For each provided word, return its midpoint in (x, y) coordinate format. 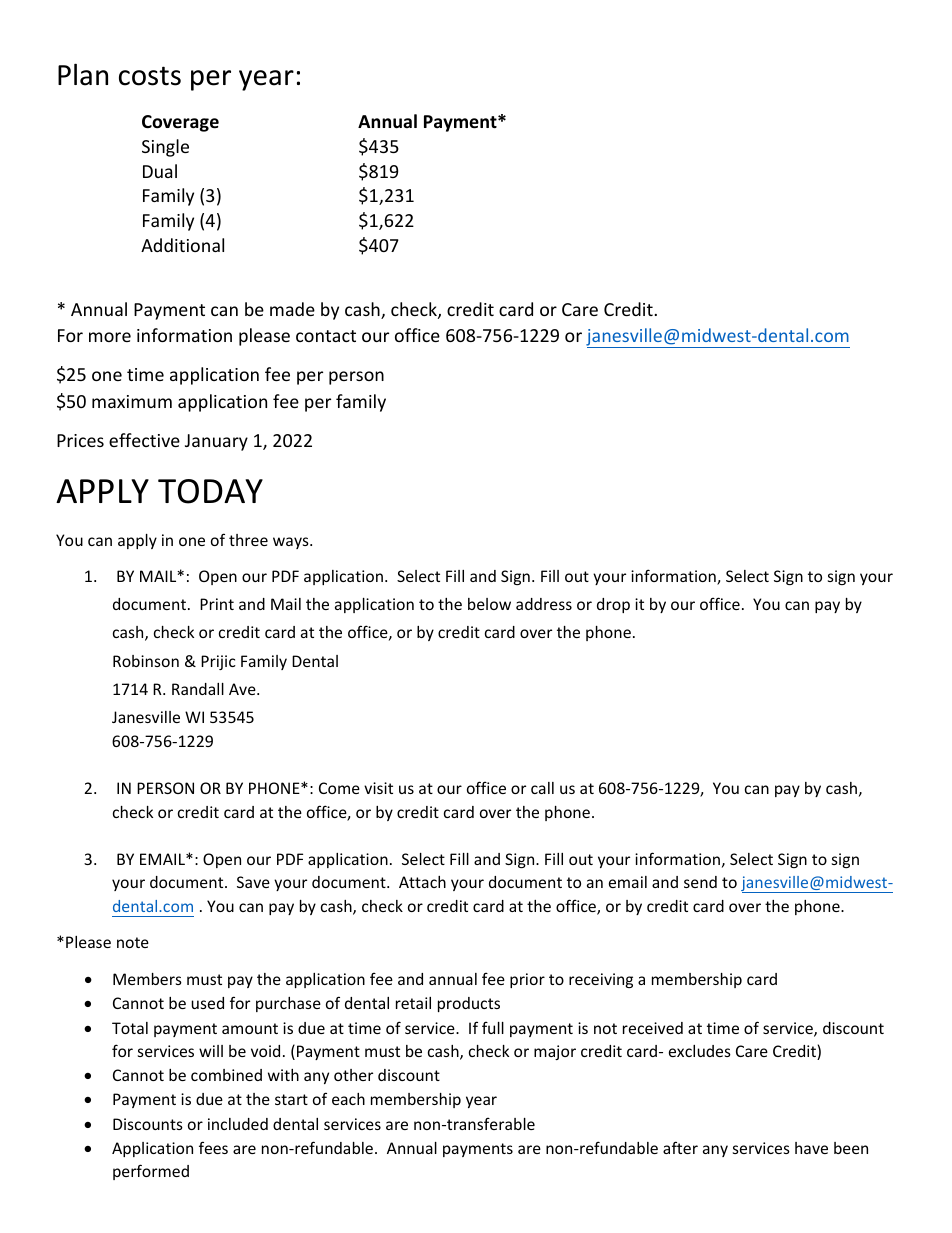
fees (213, 1147)
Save (253, 882)
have (811, 1148)
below (489, 604)
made (292, 309)
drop (613, 605)
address (544, 604)
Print (217, 604)
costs (150, 76)
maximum (132, 401)
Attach (422, 882)
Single (165, 148)
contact (326, 336)
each (348, 1099)
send (700, 882)
